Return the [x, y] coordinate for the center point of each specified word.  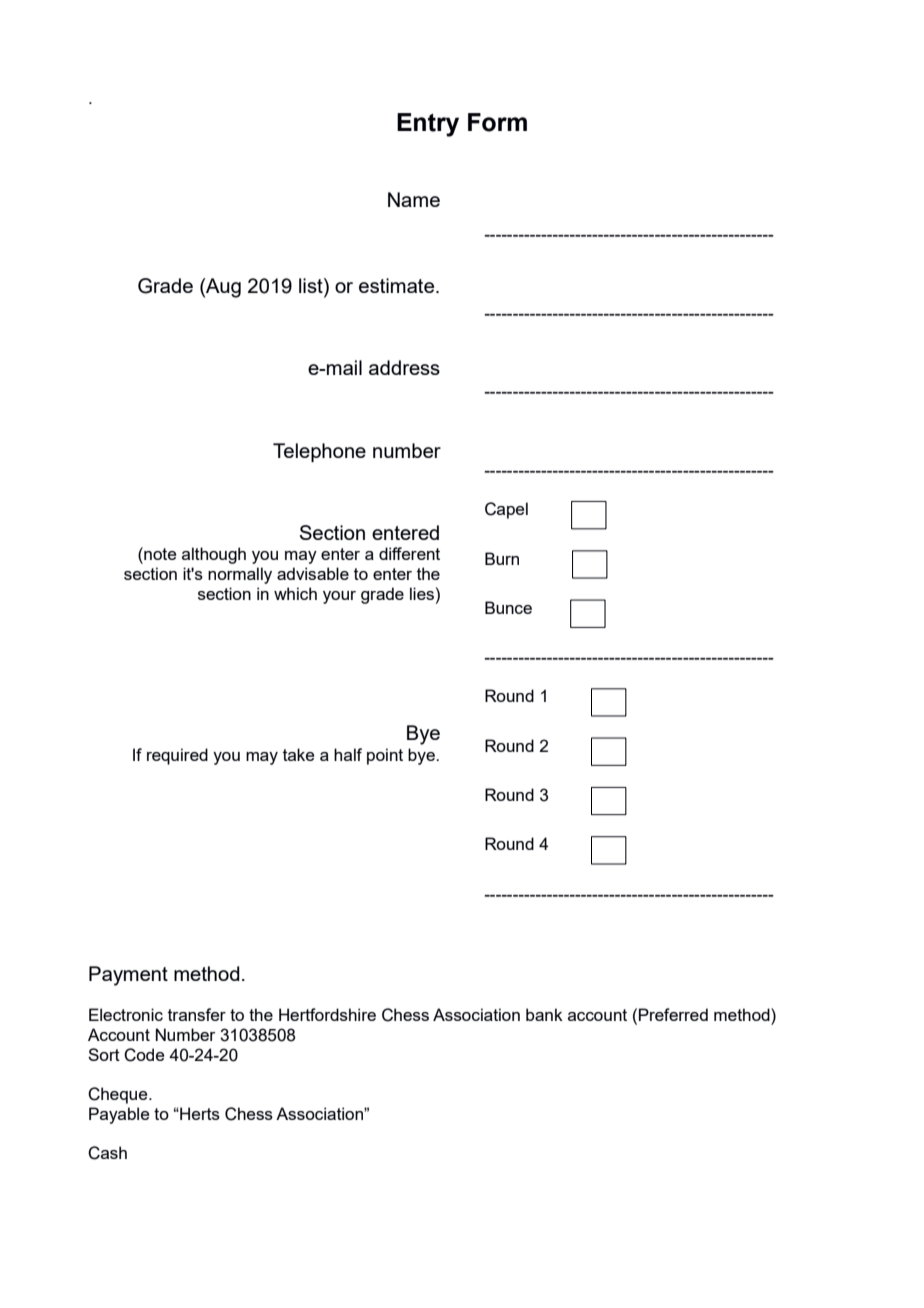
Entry [428, 125]
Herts [199, 1113]
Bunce [508, 607]
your [339, 597]
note [159, 553]
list [312, 287]
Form [497, 122]
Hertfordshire [327, 1014]
